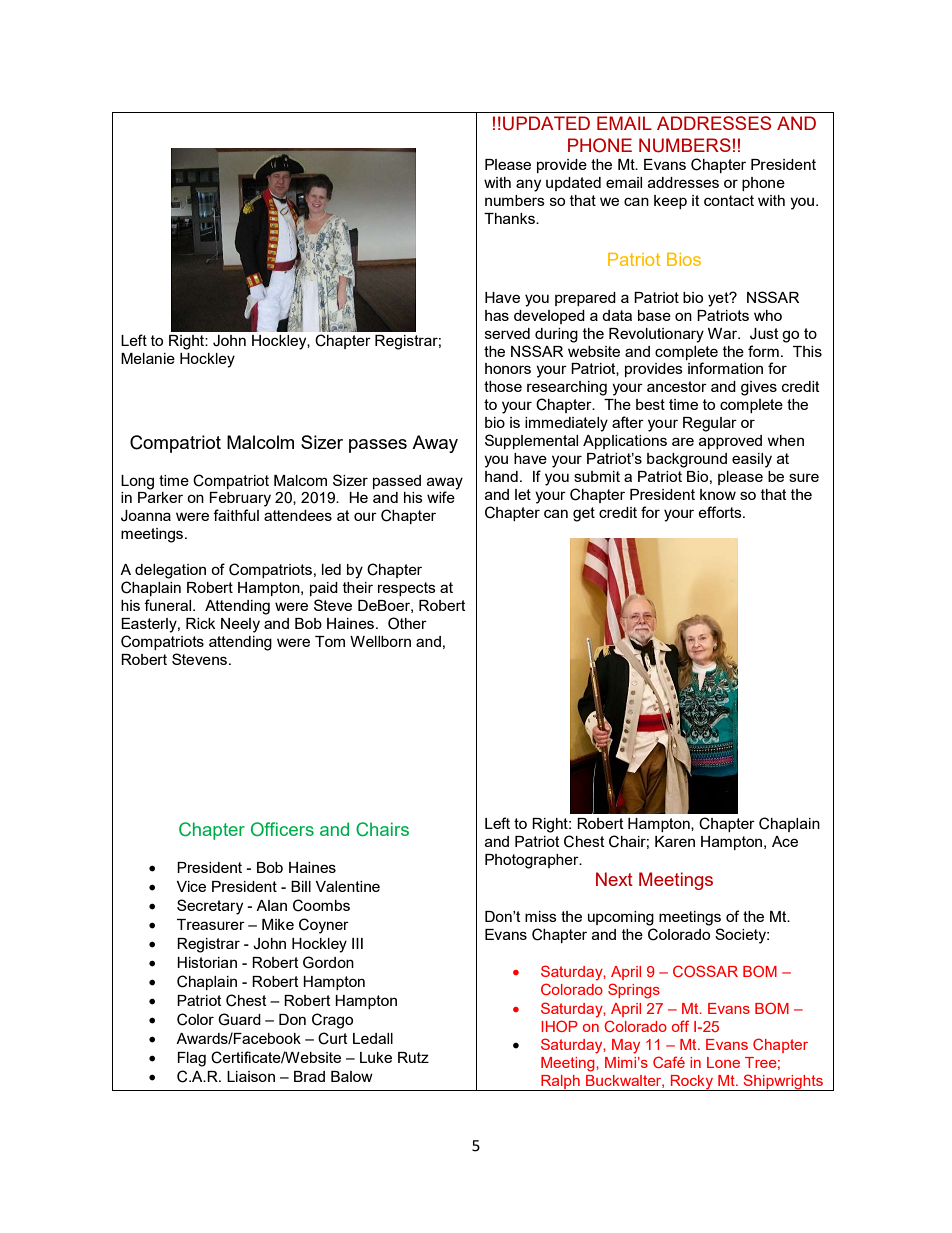 This page has width=952, height=1233. What do you see at coordinates (723, 1062) in the page?
I see `Lone` at bounding box center [723, 1062].
